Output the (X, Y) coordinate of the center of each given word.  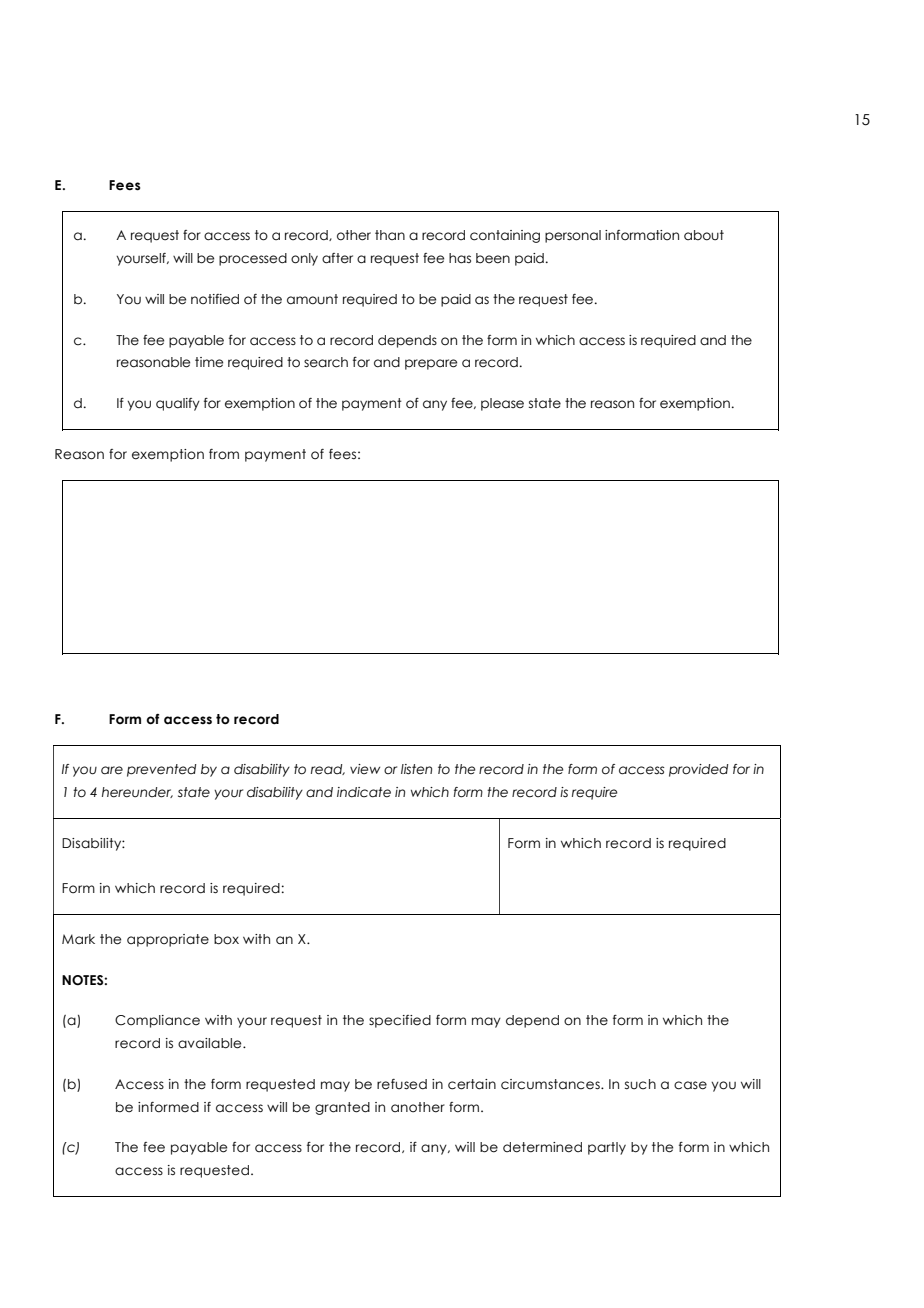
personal (573, 236)
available (211, 1043)
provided (698, 770)
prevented (161, 770)
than (390, 235)
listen (416, 769)
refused (402, 1084)
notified (215, 299)
